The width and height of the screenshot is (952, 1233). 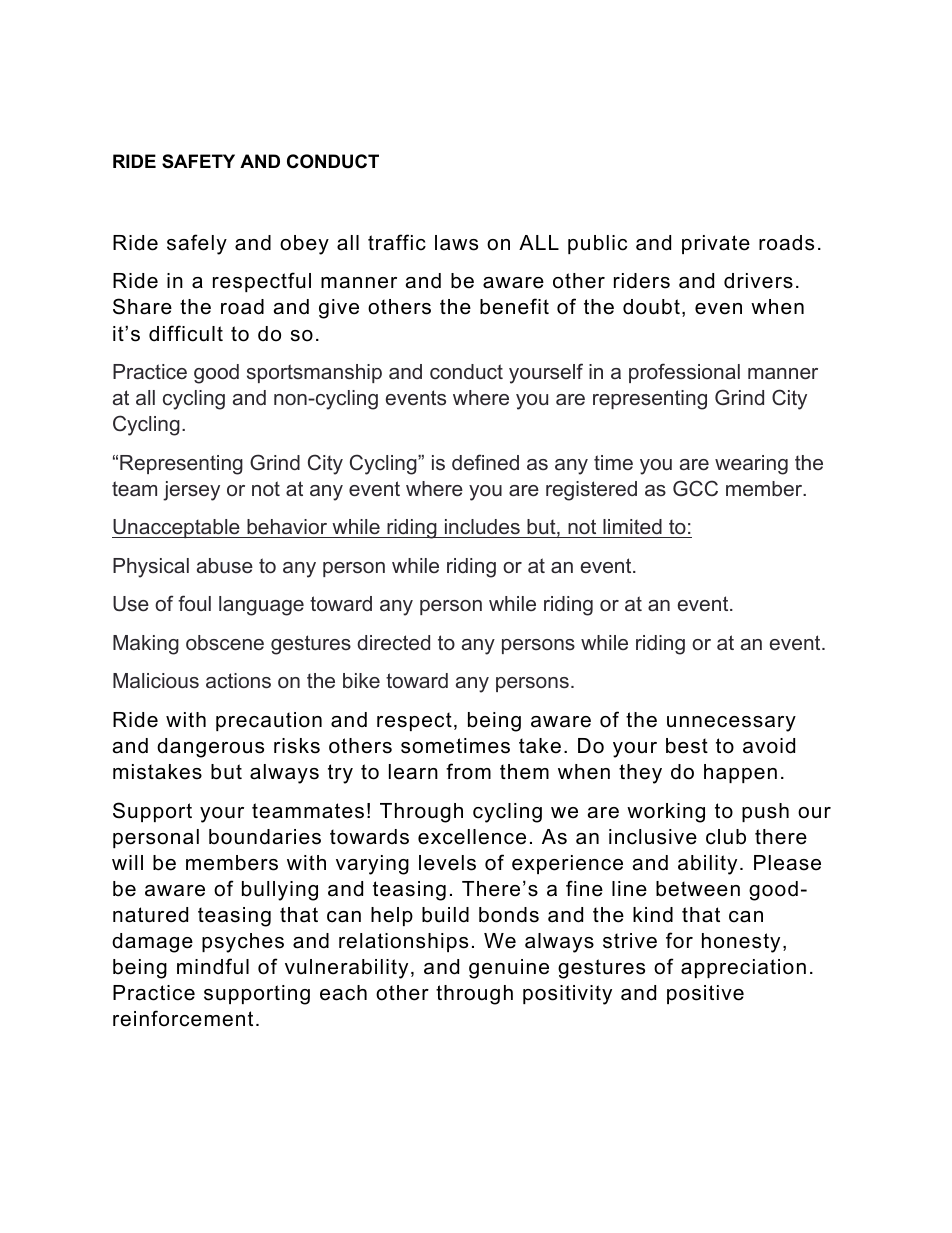 I want to click on limited, so click(x=632, y=528).
